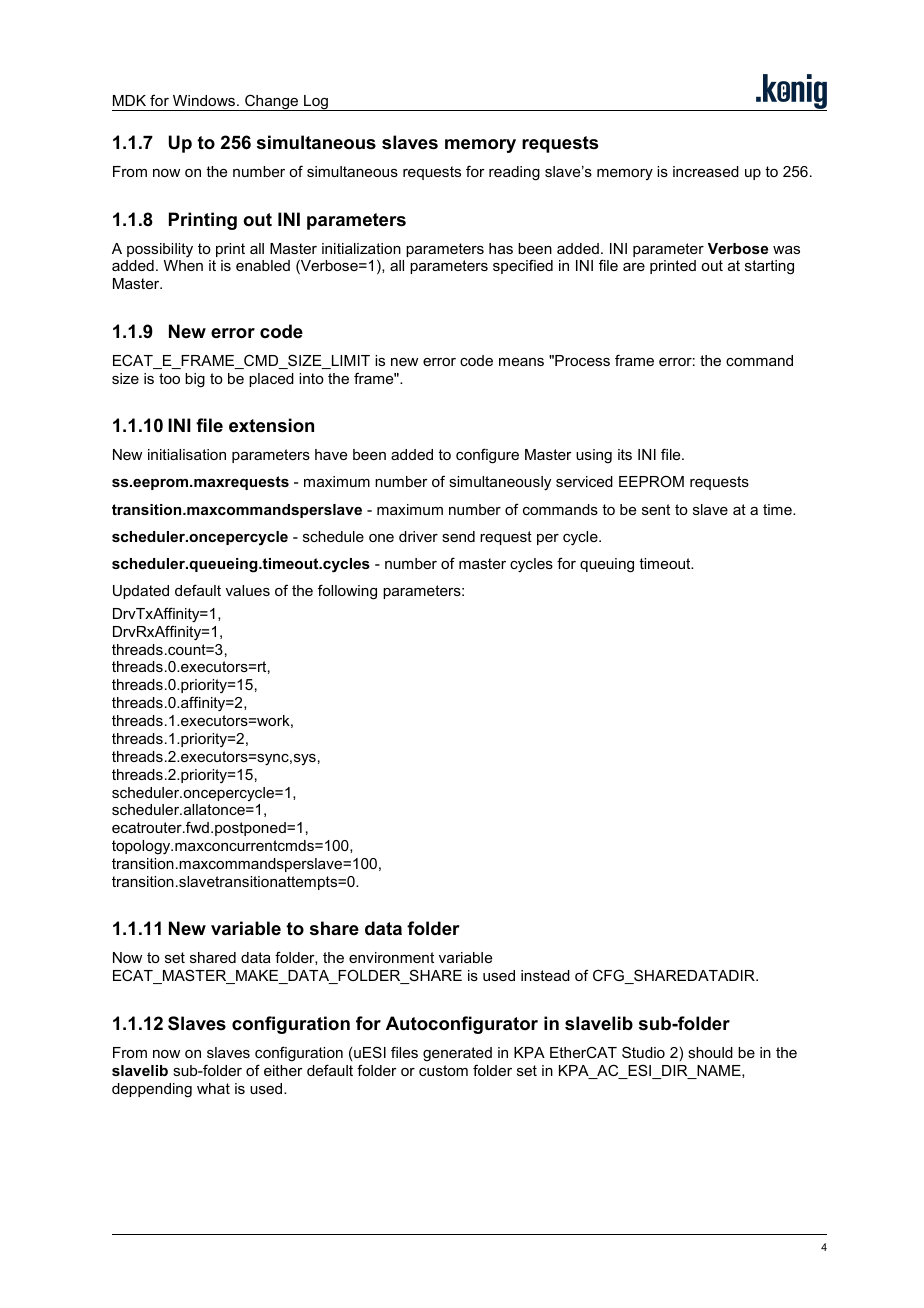 The height and width of the screenshot is (1308, 924). Describe the element at coordinates (706, 171) in the screenshot. I see `increased` at that location.
